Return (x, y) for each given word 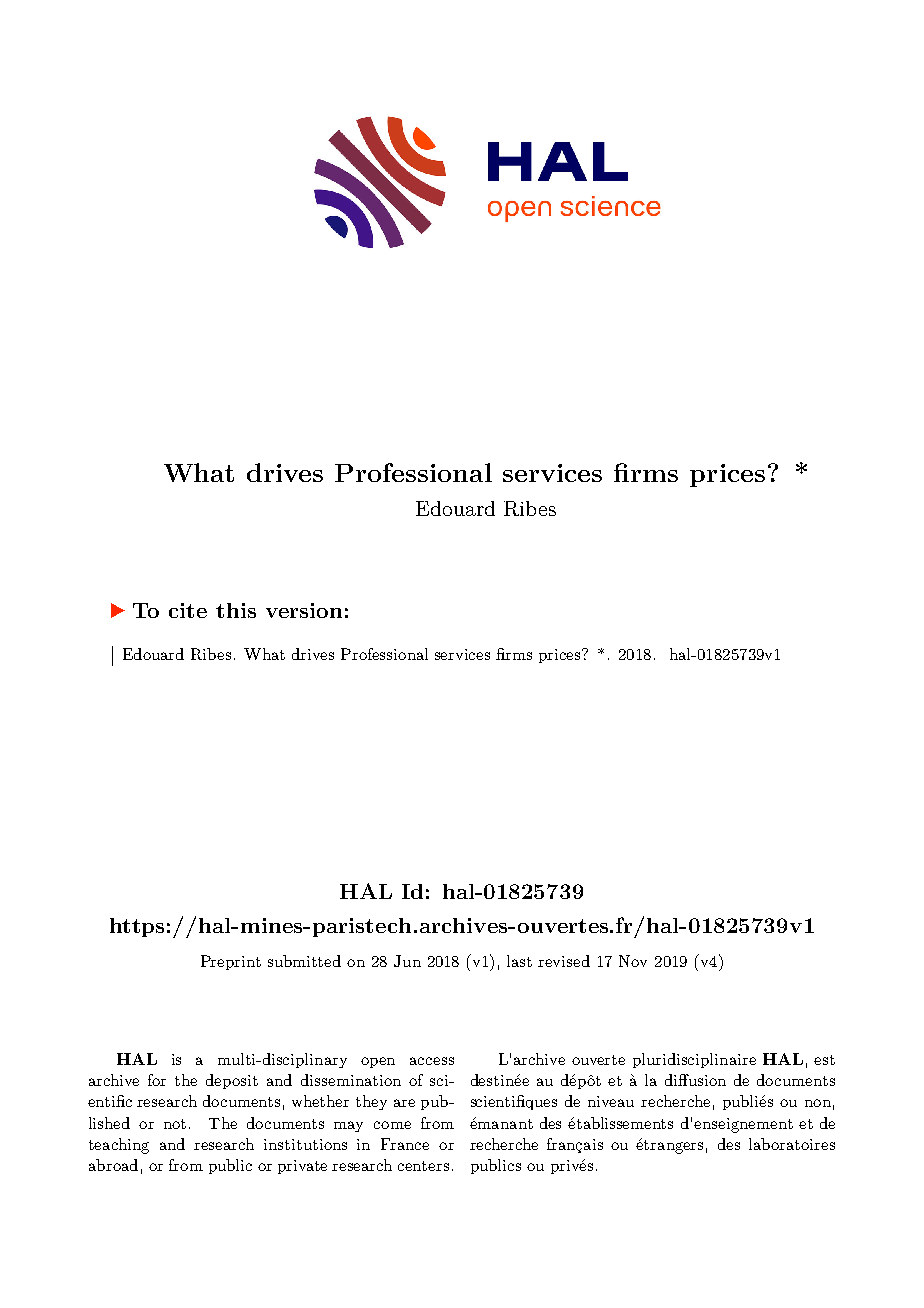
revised (564, 961)
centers (423, 1166)
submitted (304, 961)
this (236, 610)
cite (188, 610)
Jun (407, 961)
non (818, 1103)
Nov (633, 961)
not (175, 1124)
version (304, 610)
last (519, 961)
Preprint (231, 962)
